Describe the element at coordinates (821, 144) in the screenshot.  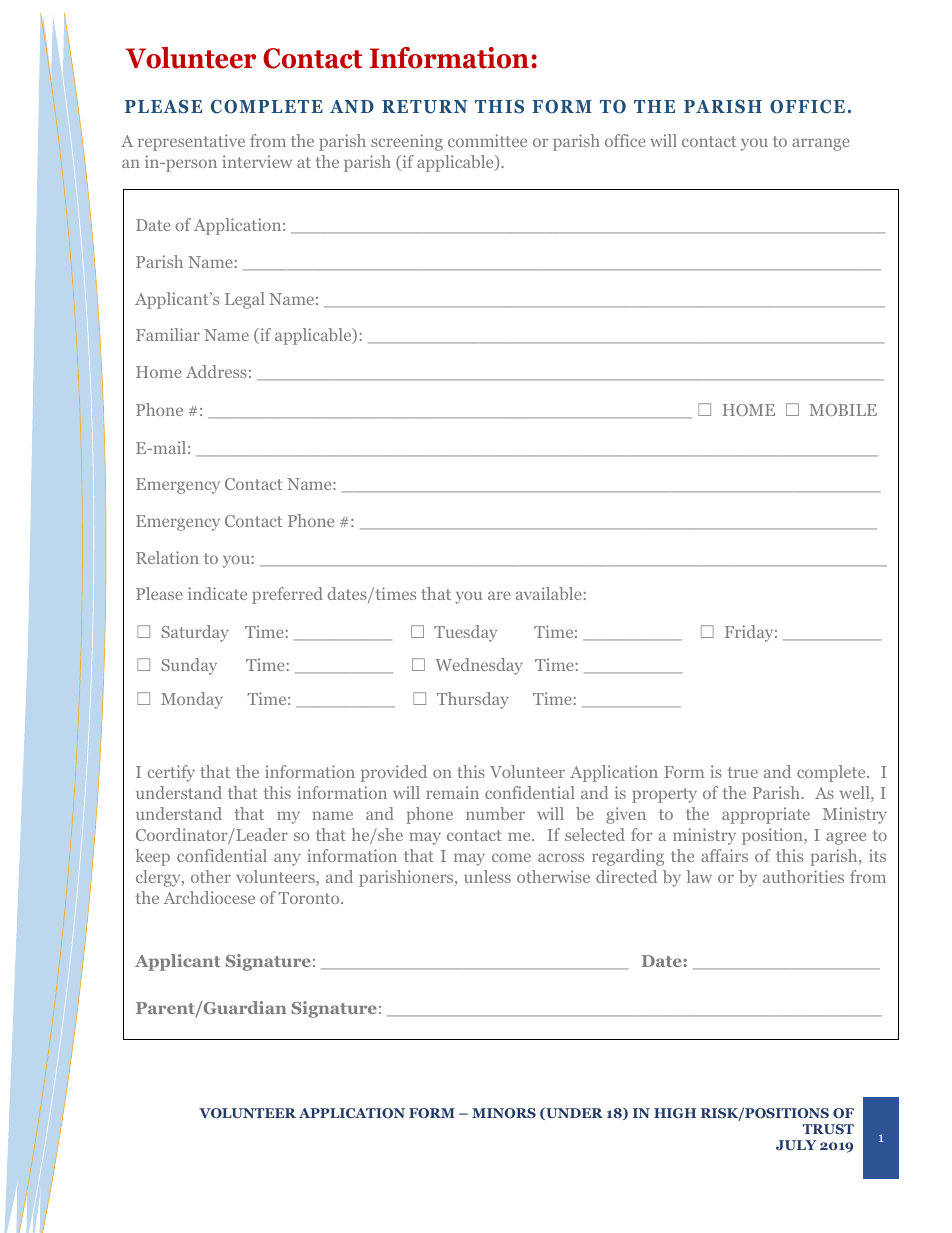
I see `arrange` at that location.
